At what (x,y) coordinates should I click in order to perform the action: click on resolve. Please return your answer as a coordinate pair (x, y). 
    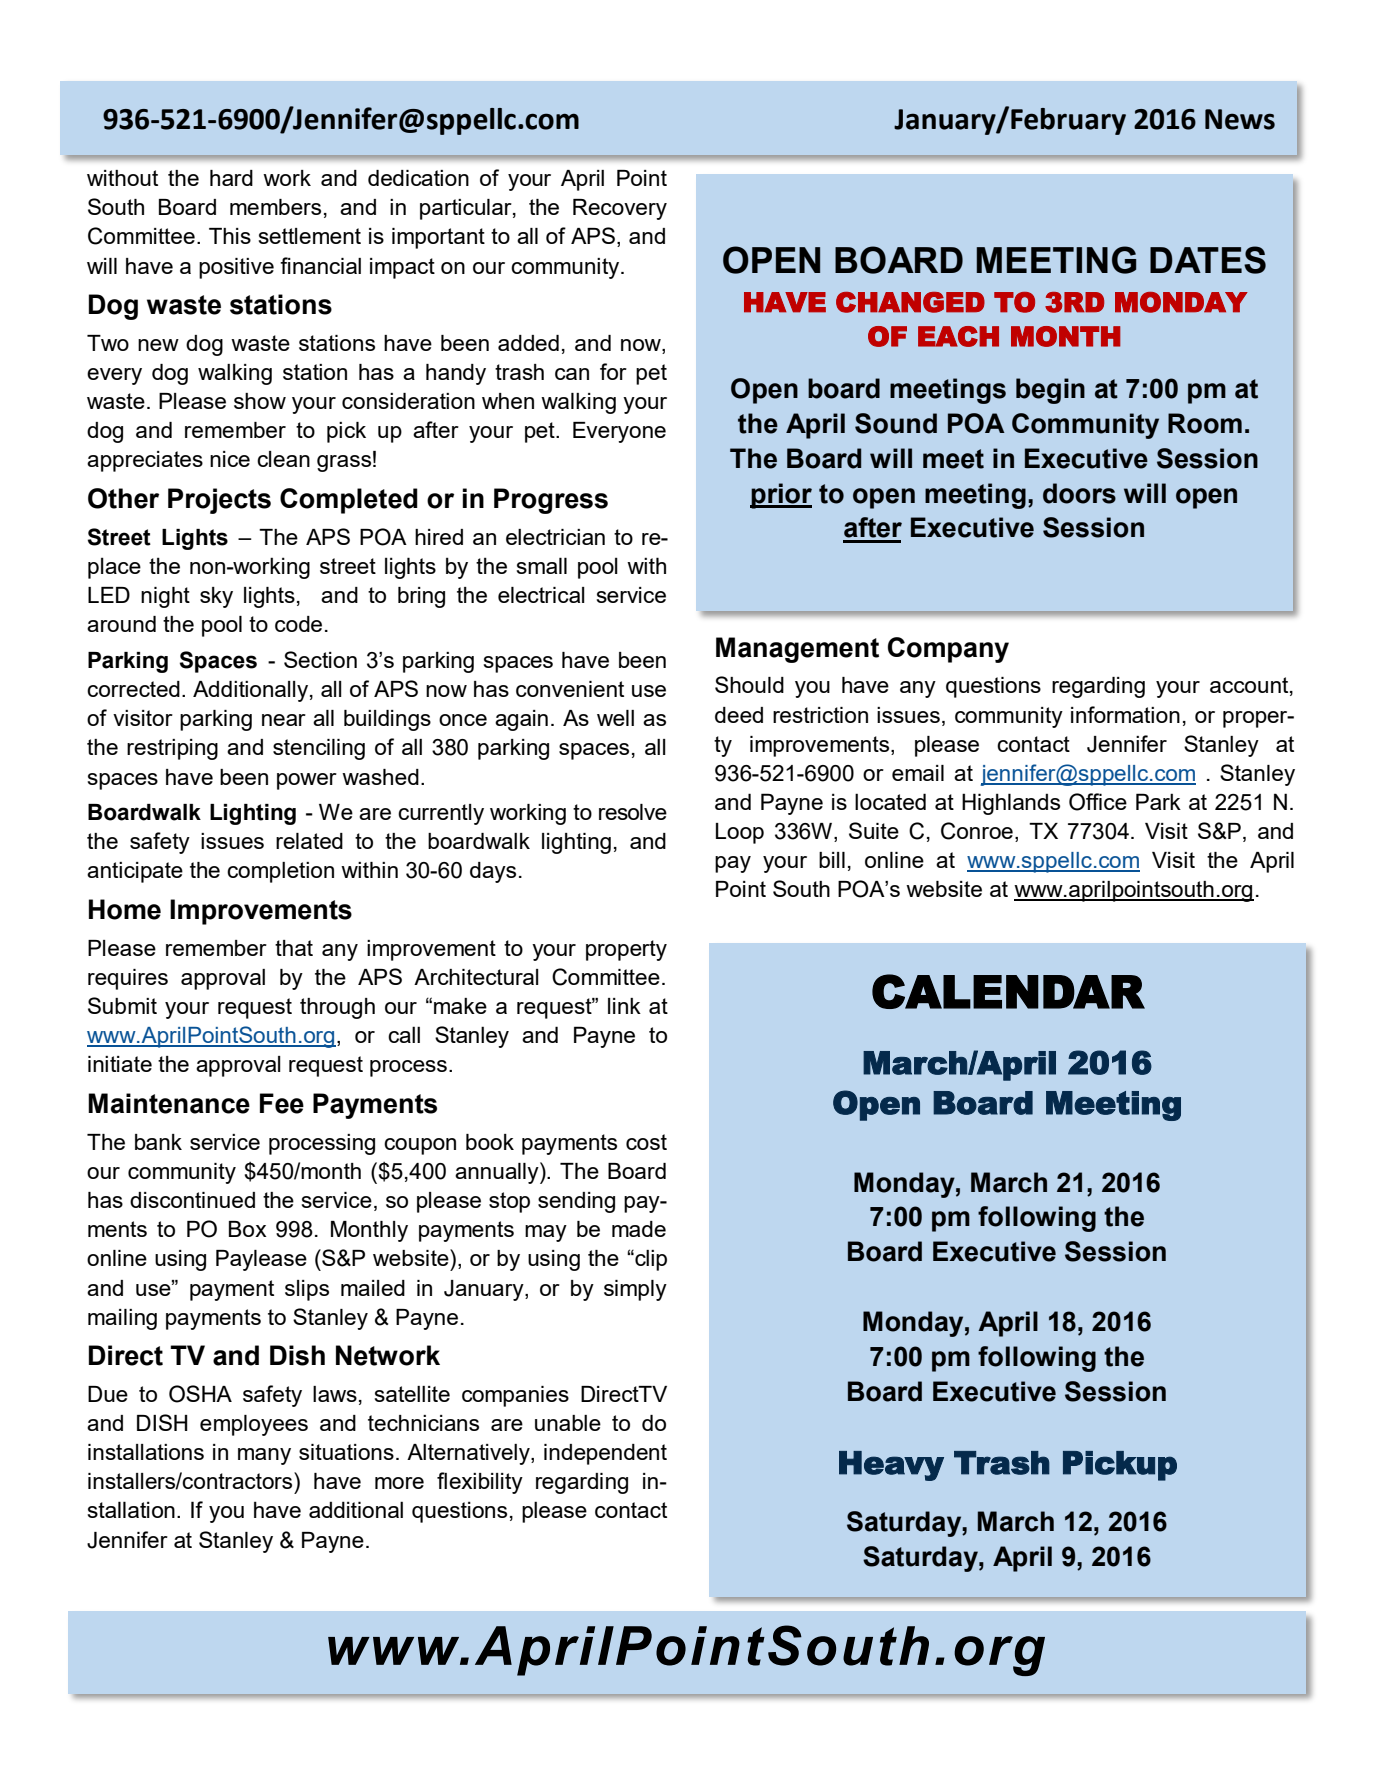
    Looking at the image, I should click on (633, 812).
